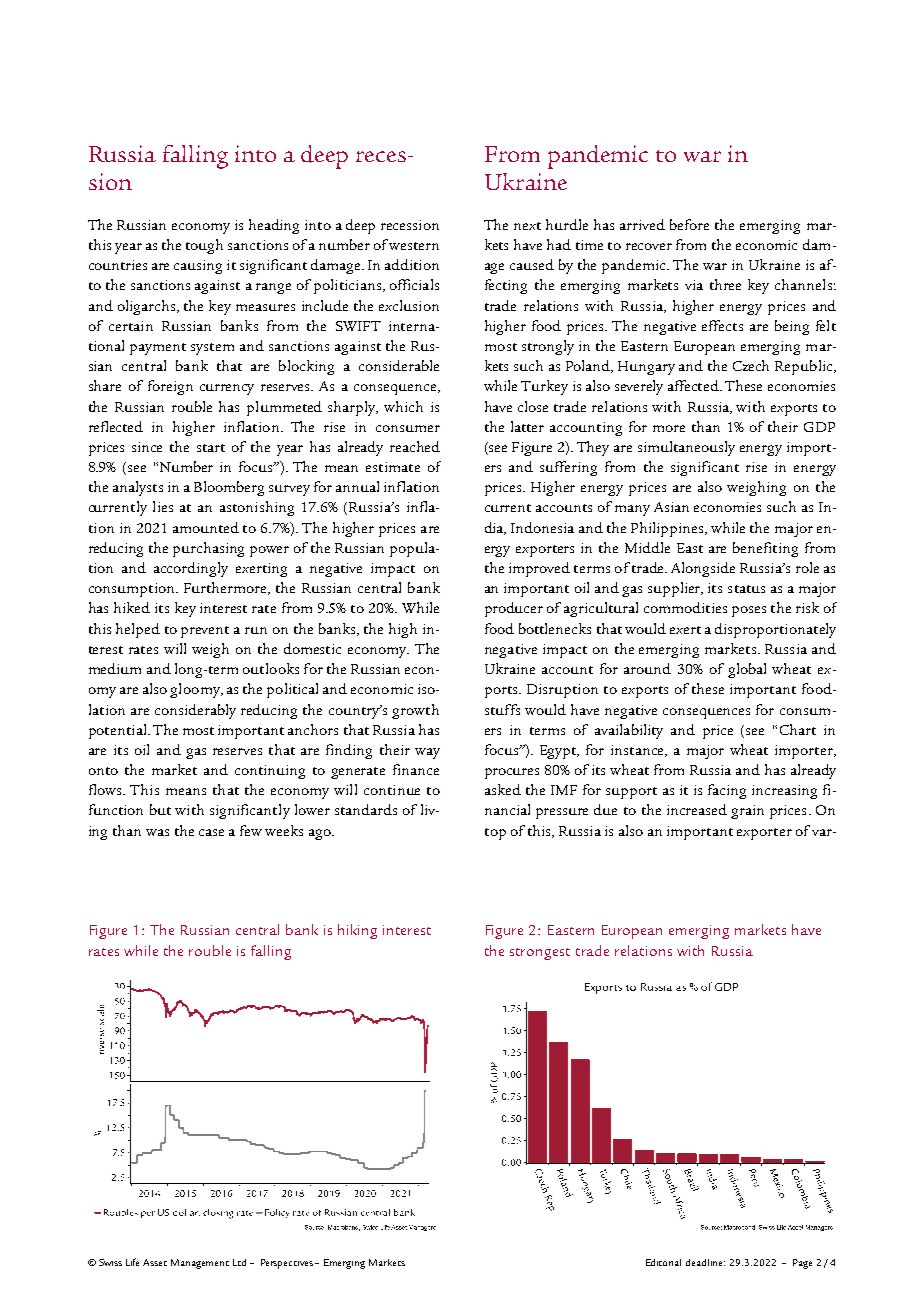 The height and width of the image is (1308, 924). Describe the element at coordinates (163, 506) in the image. I see `lies` at that location.
